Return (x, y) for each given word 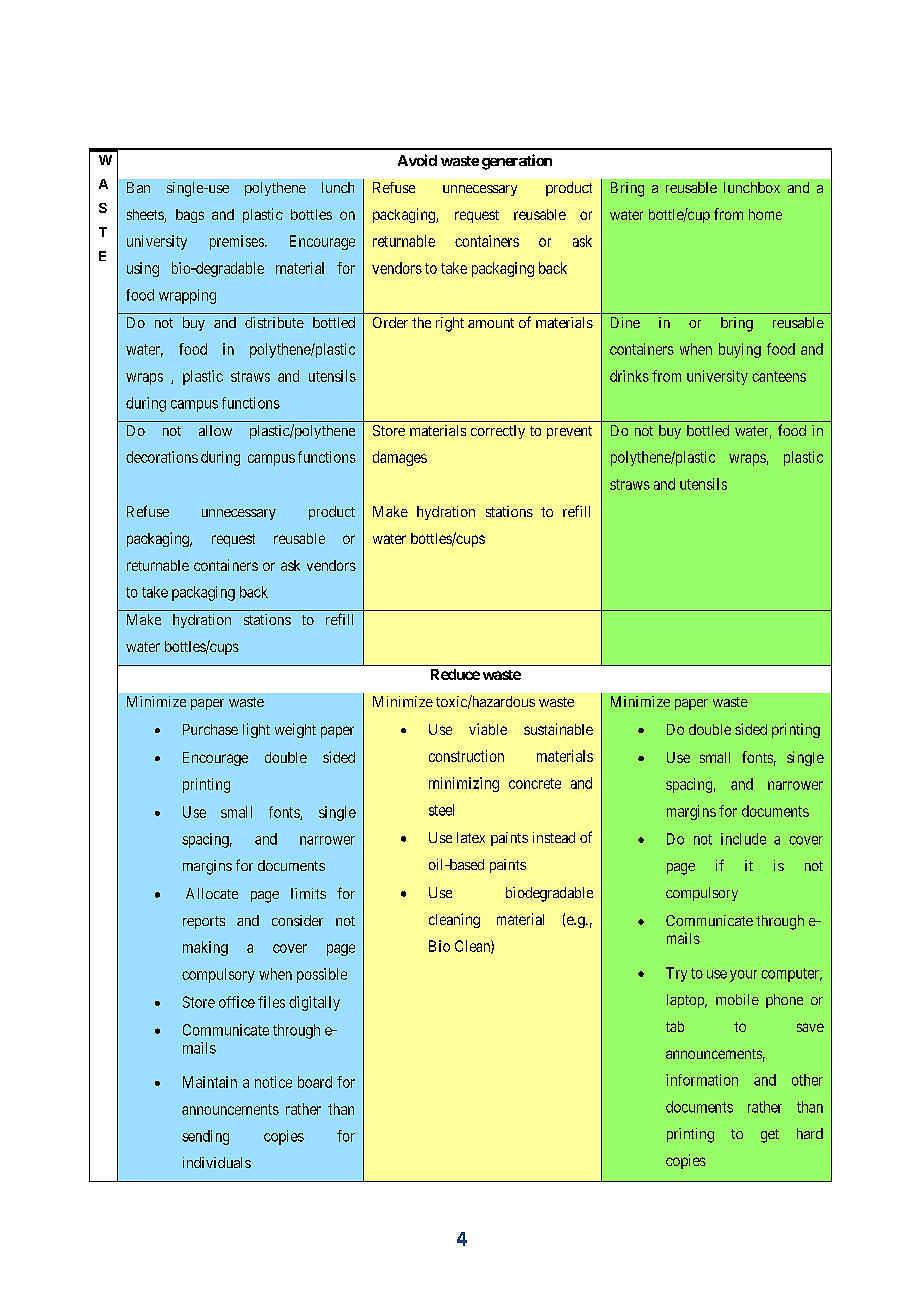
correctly (498, 432)
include (743, 839)
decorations (162, 457)
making (205, 948)
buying (740, 350)
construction (466, 756)
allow (215, 430)
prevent (569, 432)
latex (471, 837)
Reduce (455, 674)
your (743, 976)
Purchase (210, 729)
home (765, 214)
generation (517, 162)
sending (205, 1137)
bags (190, 216)
